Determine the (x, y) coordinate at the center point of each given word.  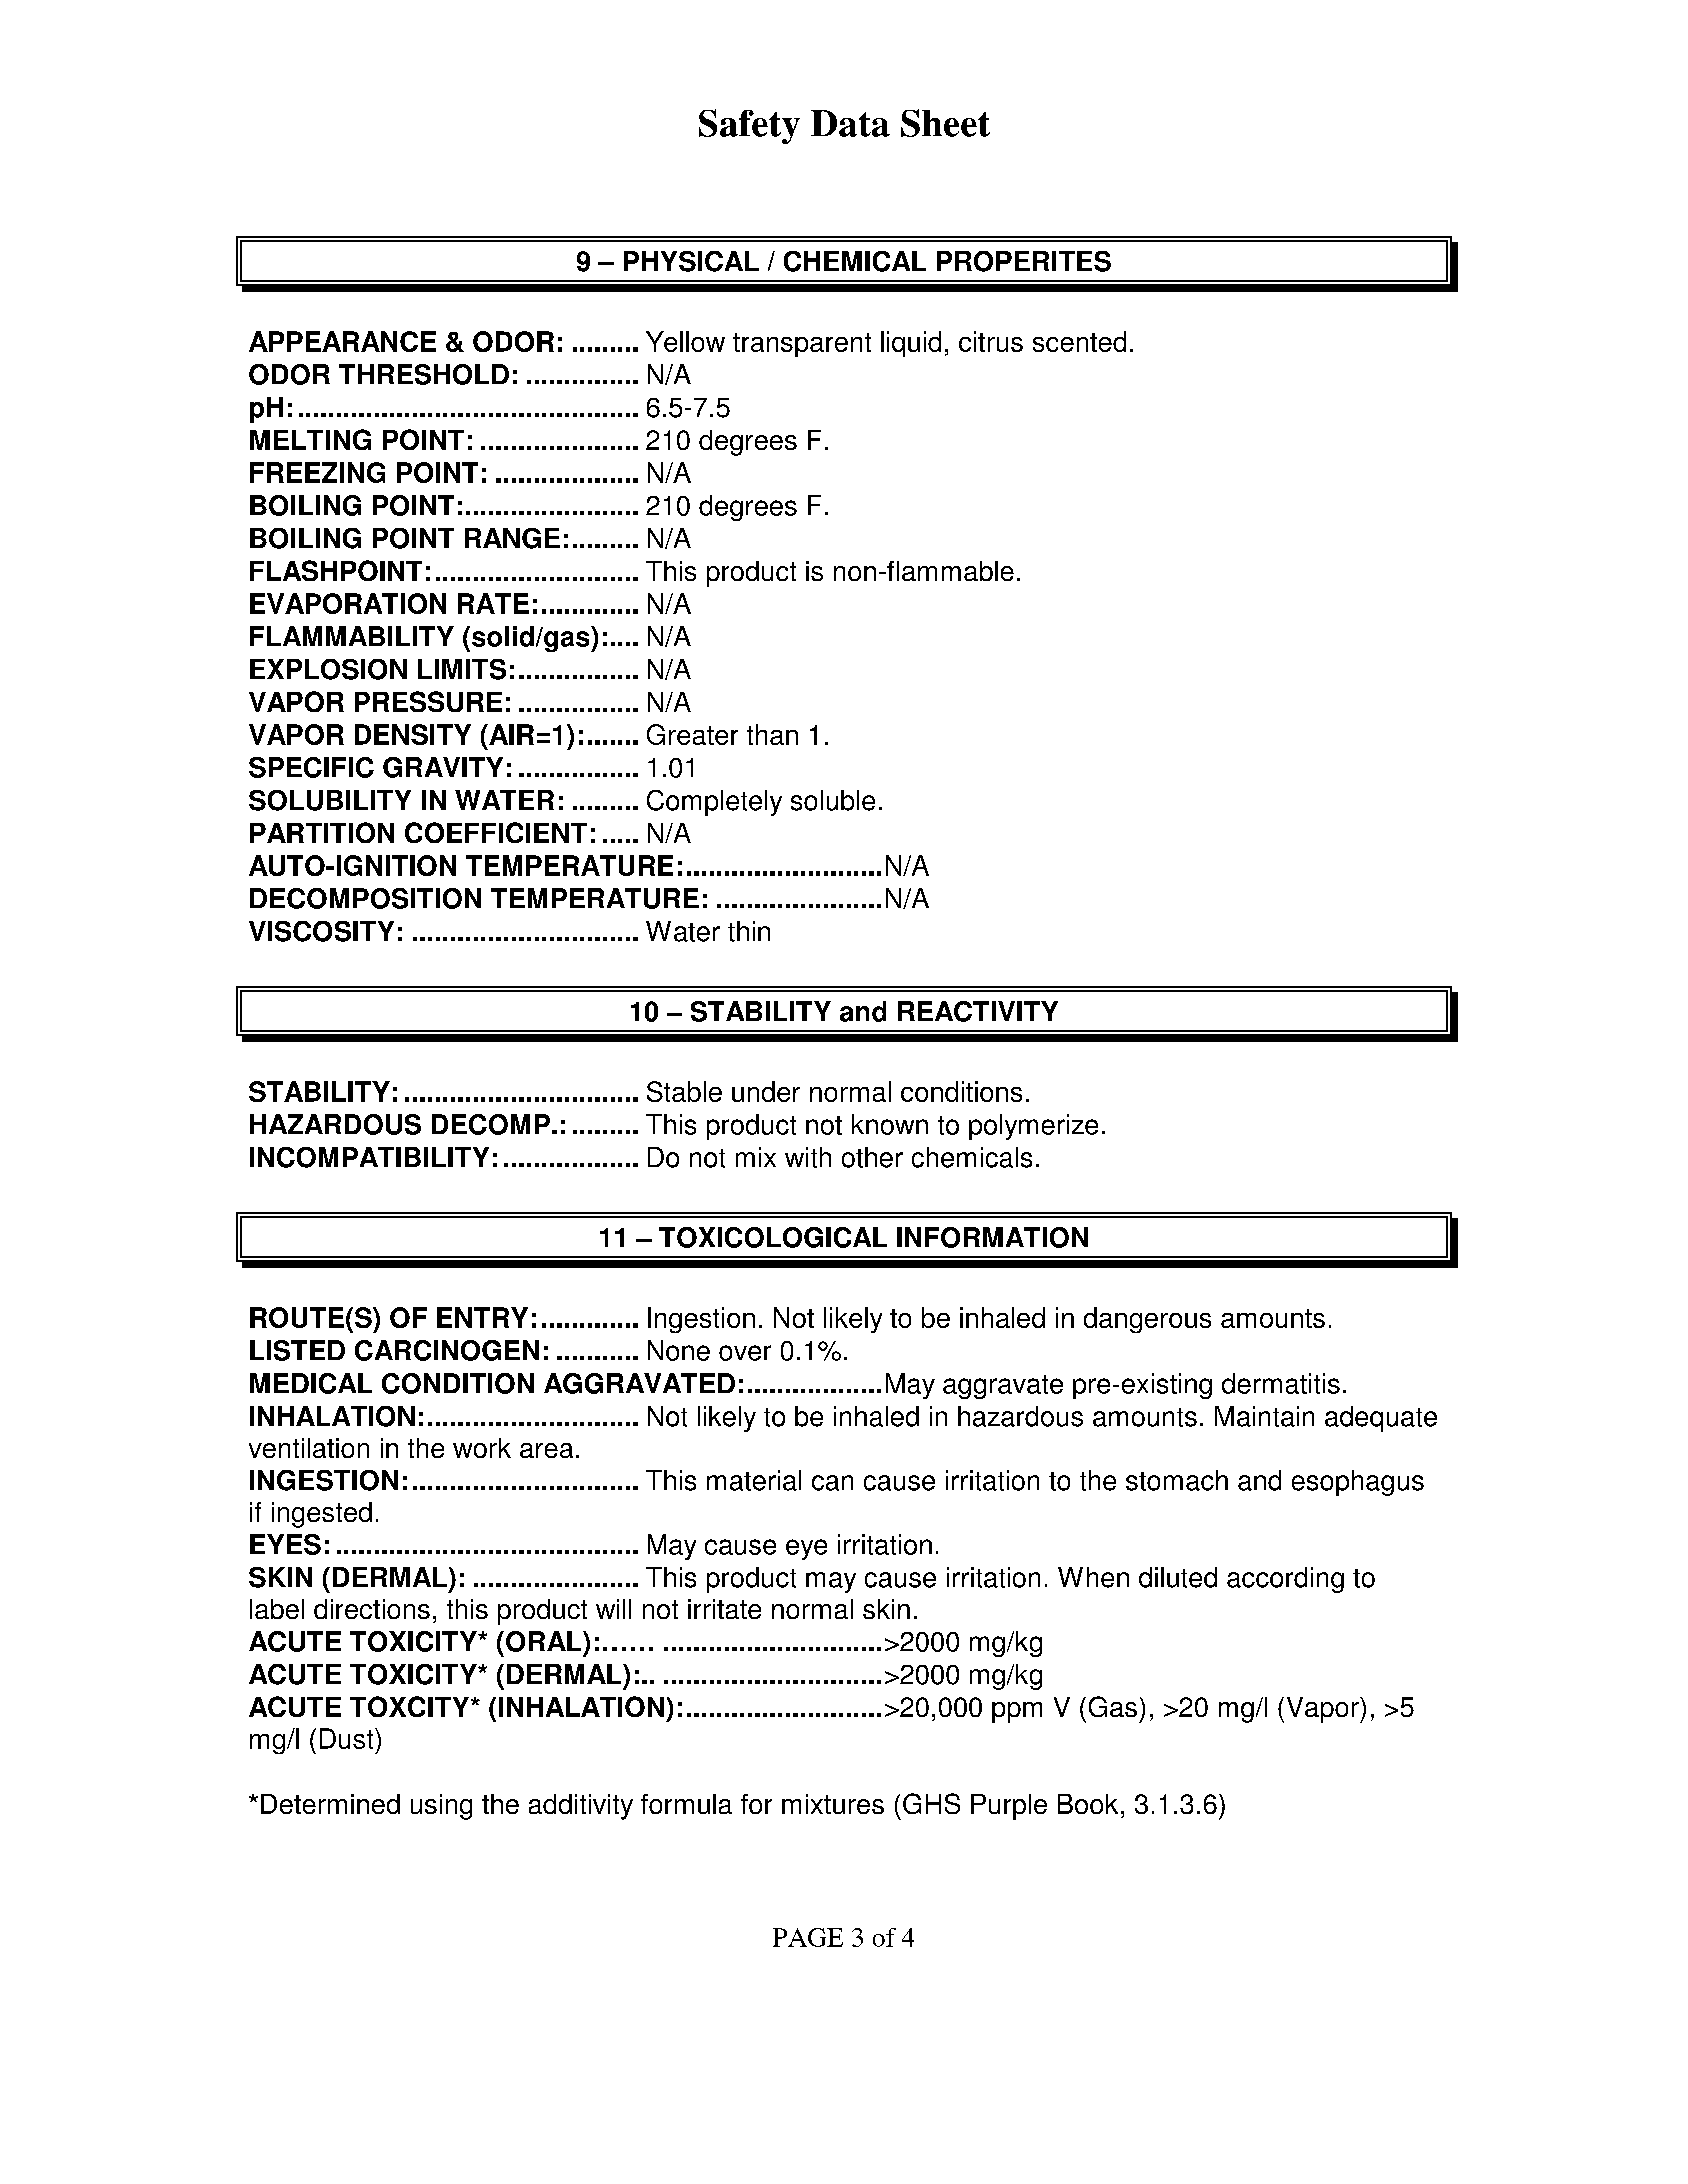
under (766, 1091)
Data (850, 123)
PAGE (808, 1937)
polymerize (1033, 1127)
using (441, 1807)
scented (1079, 341)
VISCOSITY (321, 931)
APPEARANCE (342, 341)
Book (1088, 1804)
